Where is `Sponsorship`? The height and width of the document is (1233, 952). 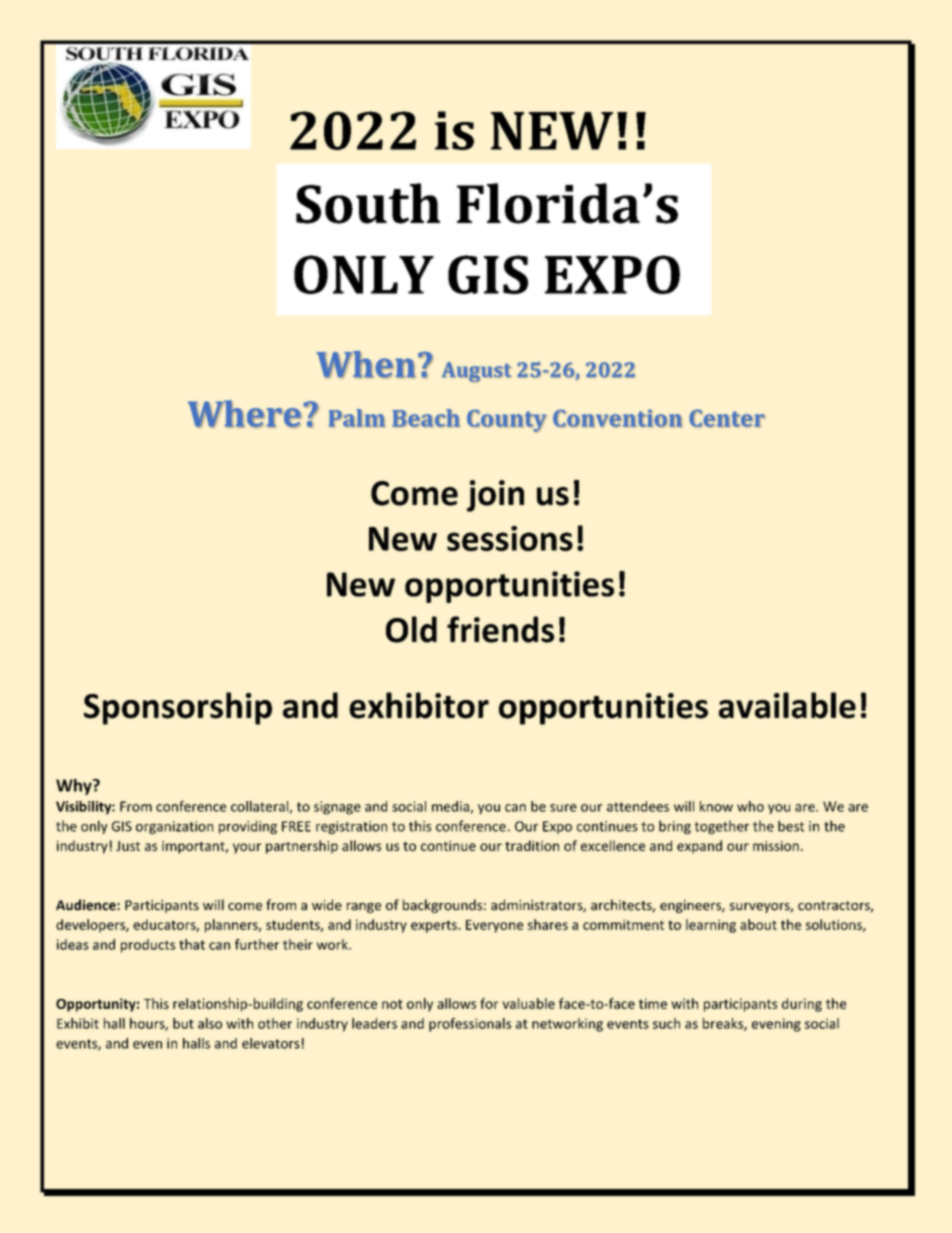
Sponsorship is located at coordinates (178, 708).
